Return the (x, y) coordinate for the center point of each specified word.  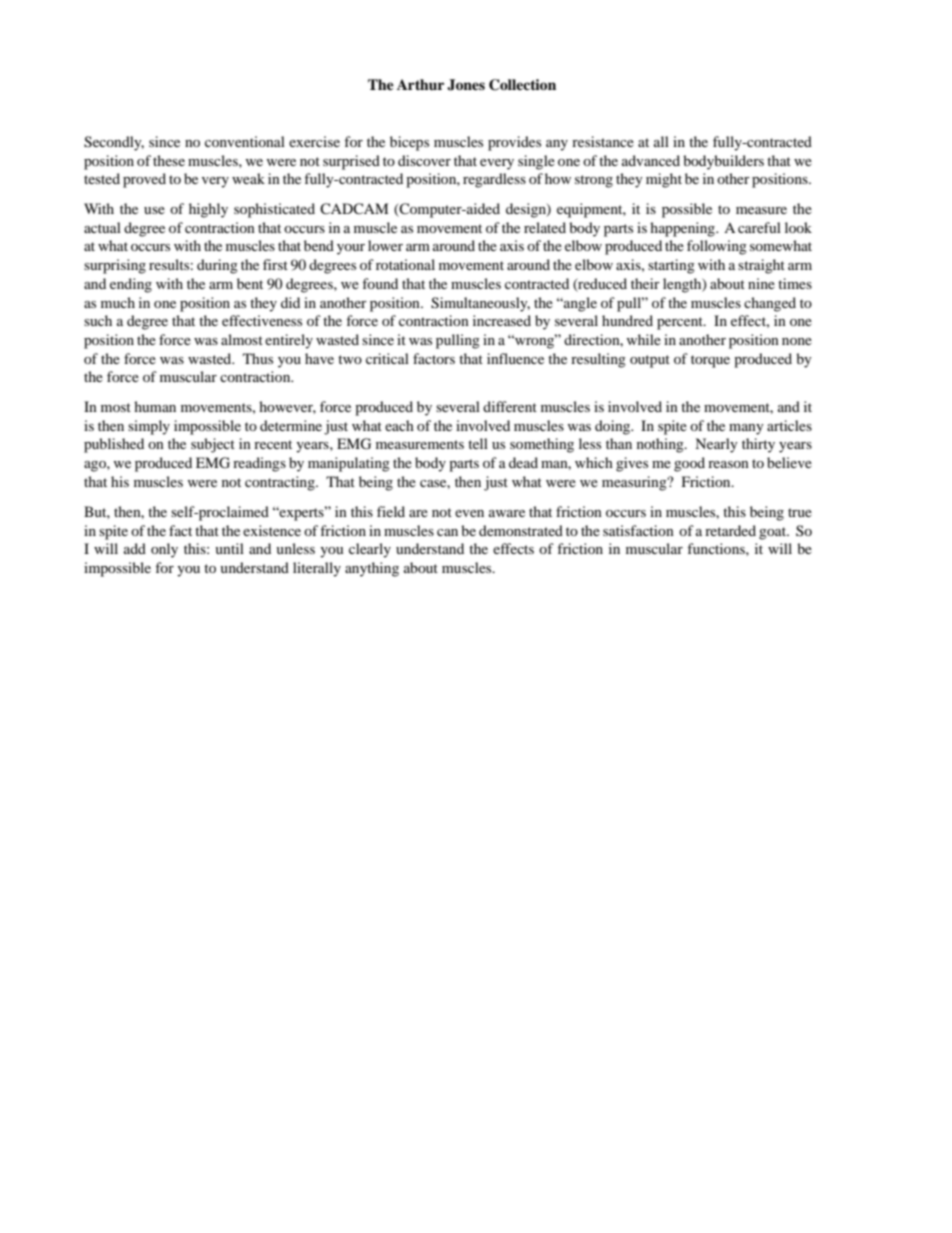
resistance (603, 141)
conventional (245, 141)
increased (502, 320)
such (98, 320)
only (164, 550)
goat (774, 533)
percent (681, 323)
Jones (466, 85)
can (447, 532)
